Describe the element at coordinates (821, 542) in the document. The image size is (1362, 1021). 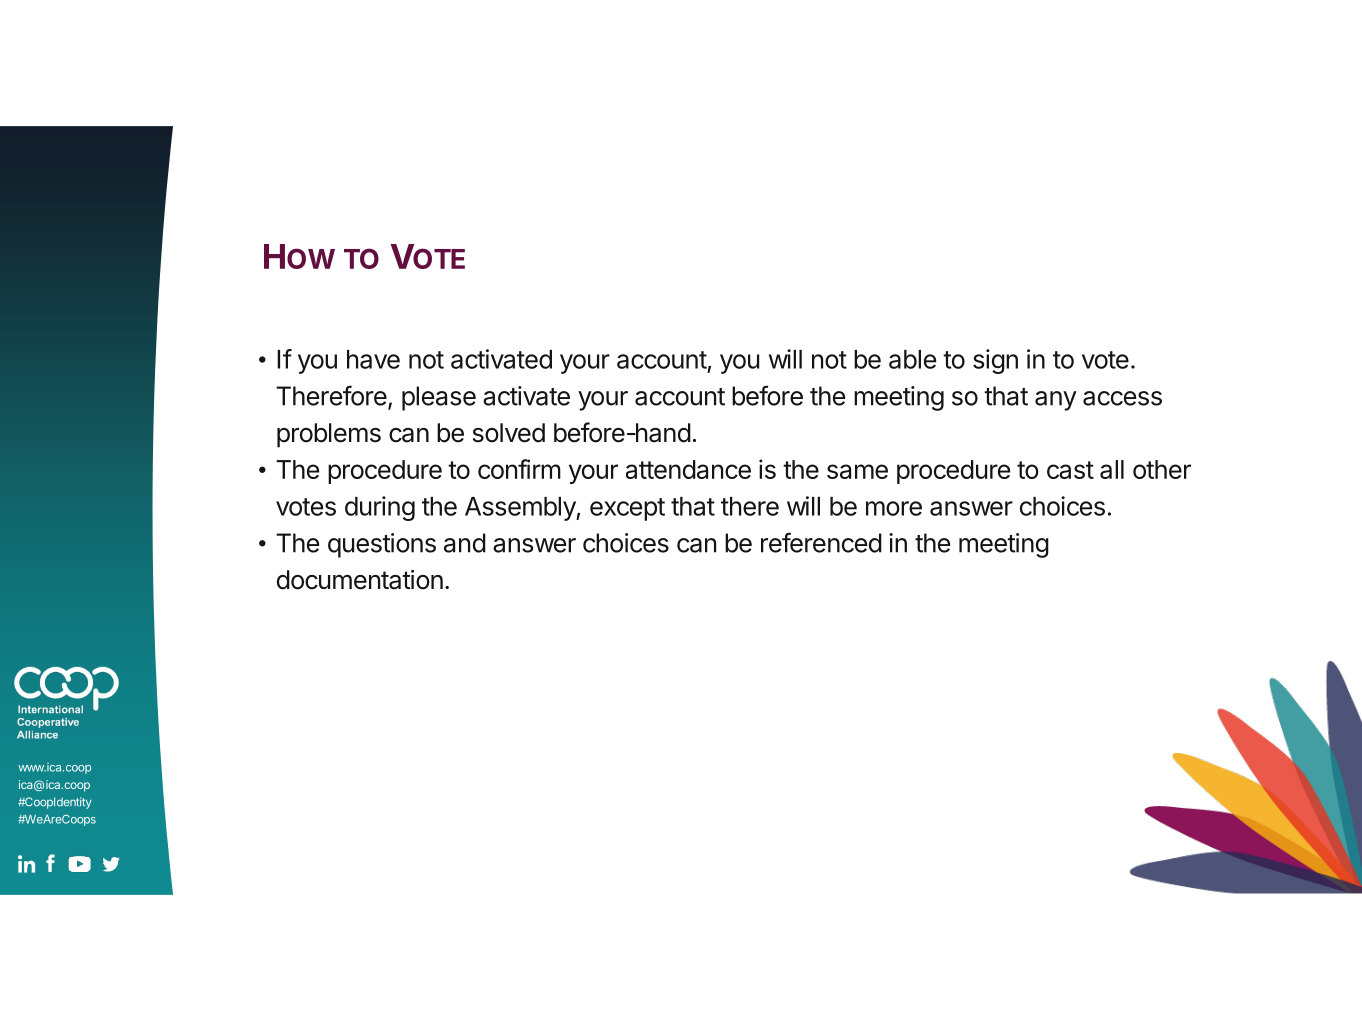
I see `referenced` at that location.
